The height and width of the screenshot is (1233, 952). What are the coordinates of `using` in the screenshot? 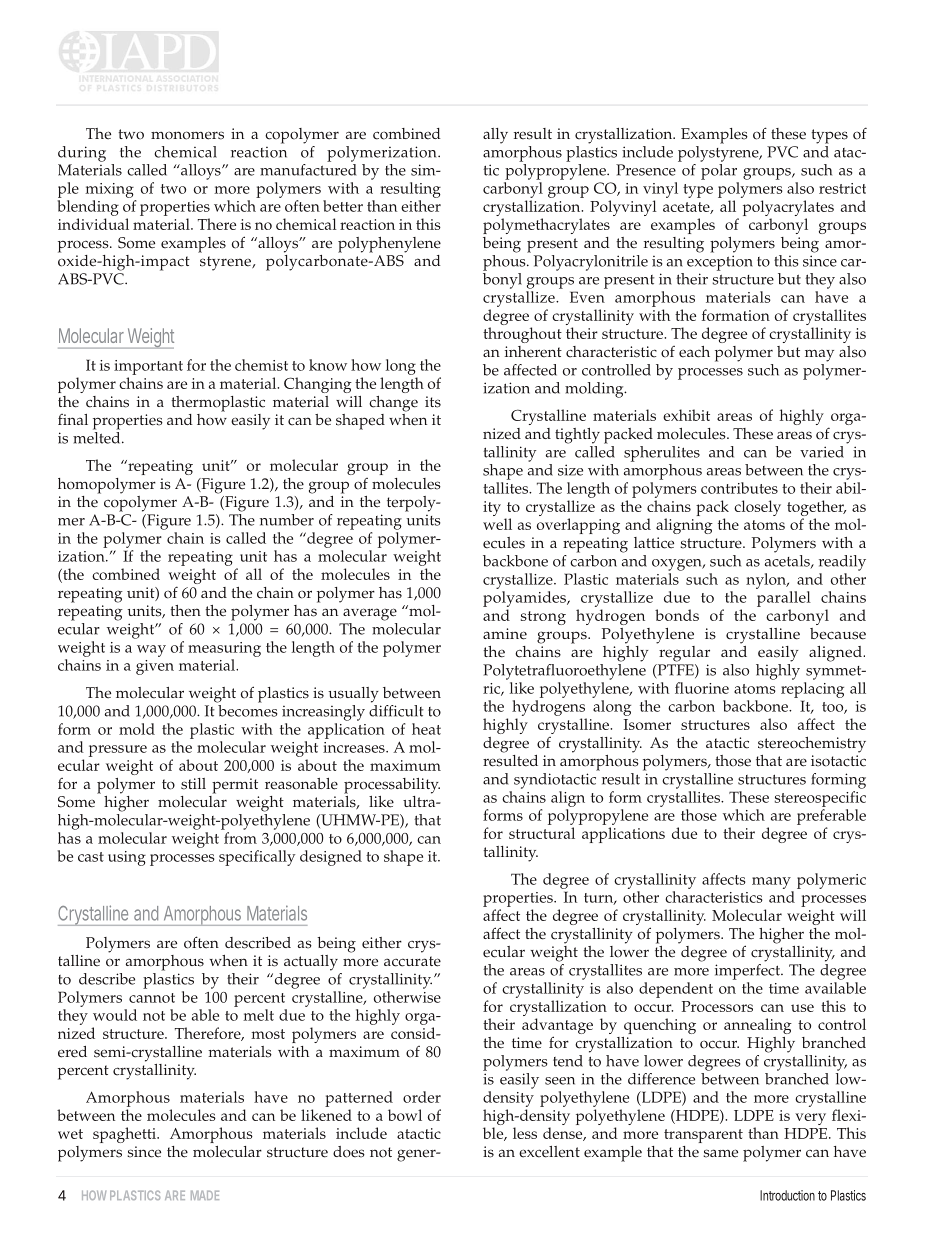 It's located at (127, 858).
